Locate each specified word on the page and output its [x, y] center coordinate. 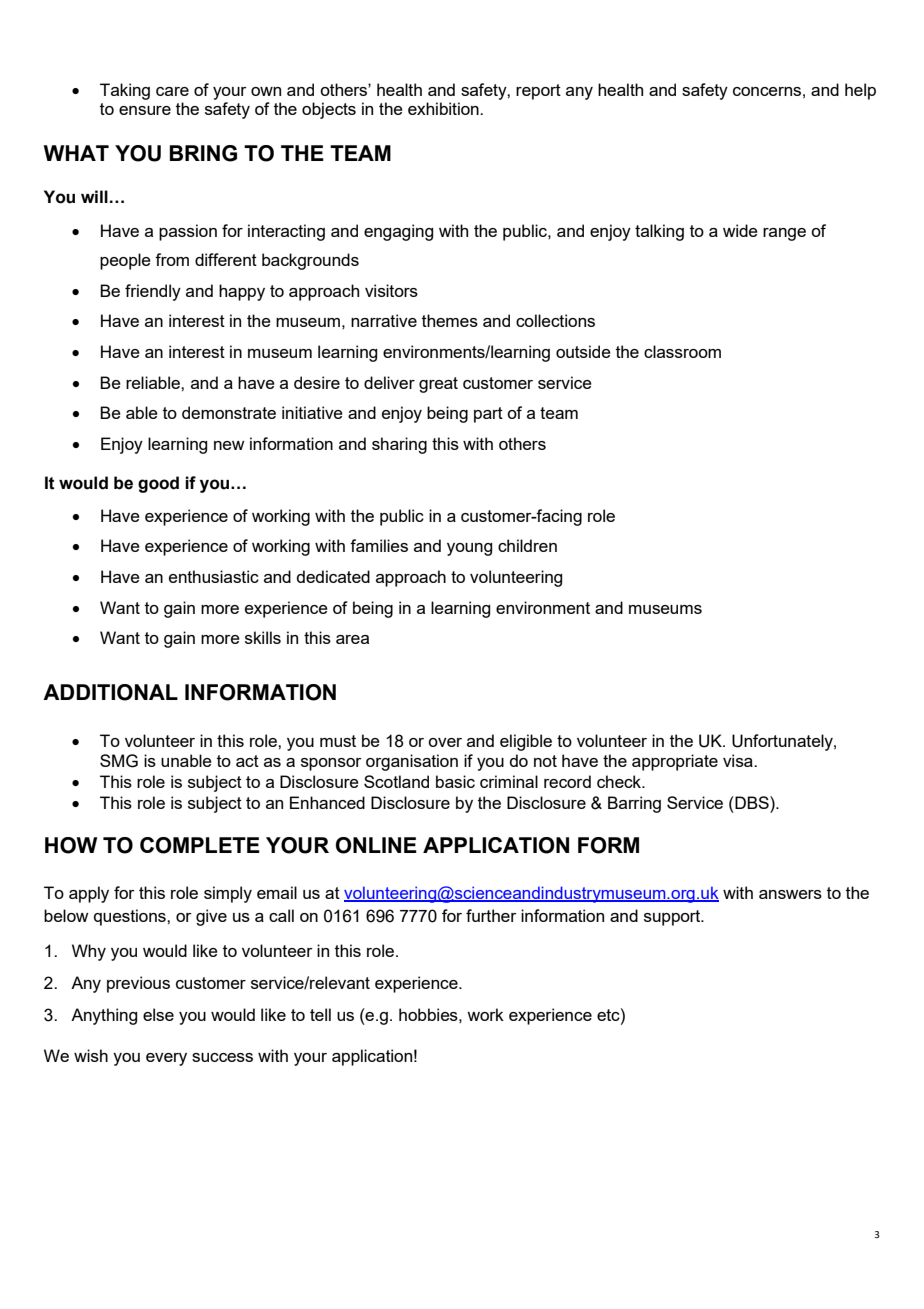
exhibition [444, 108]
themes [450, 320]
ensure [145, 110]
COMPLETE [200, 845]
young [469, 549]
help [860, 91]
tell [320, 1014]
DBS [752, 802]
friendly [153, 292]
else [158, 1014]
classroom [682, 351]
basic [455, 781]
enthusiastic [214, 576]
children [527, 545]
